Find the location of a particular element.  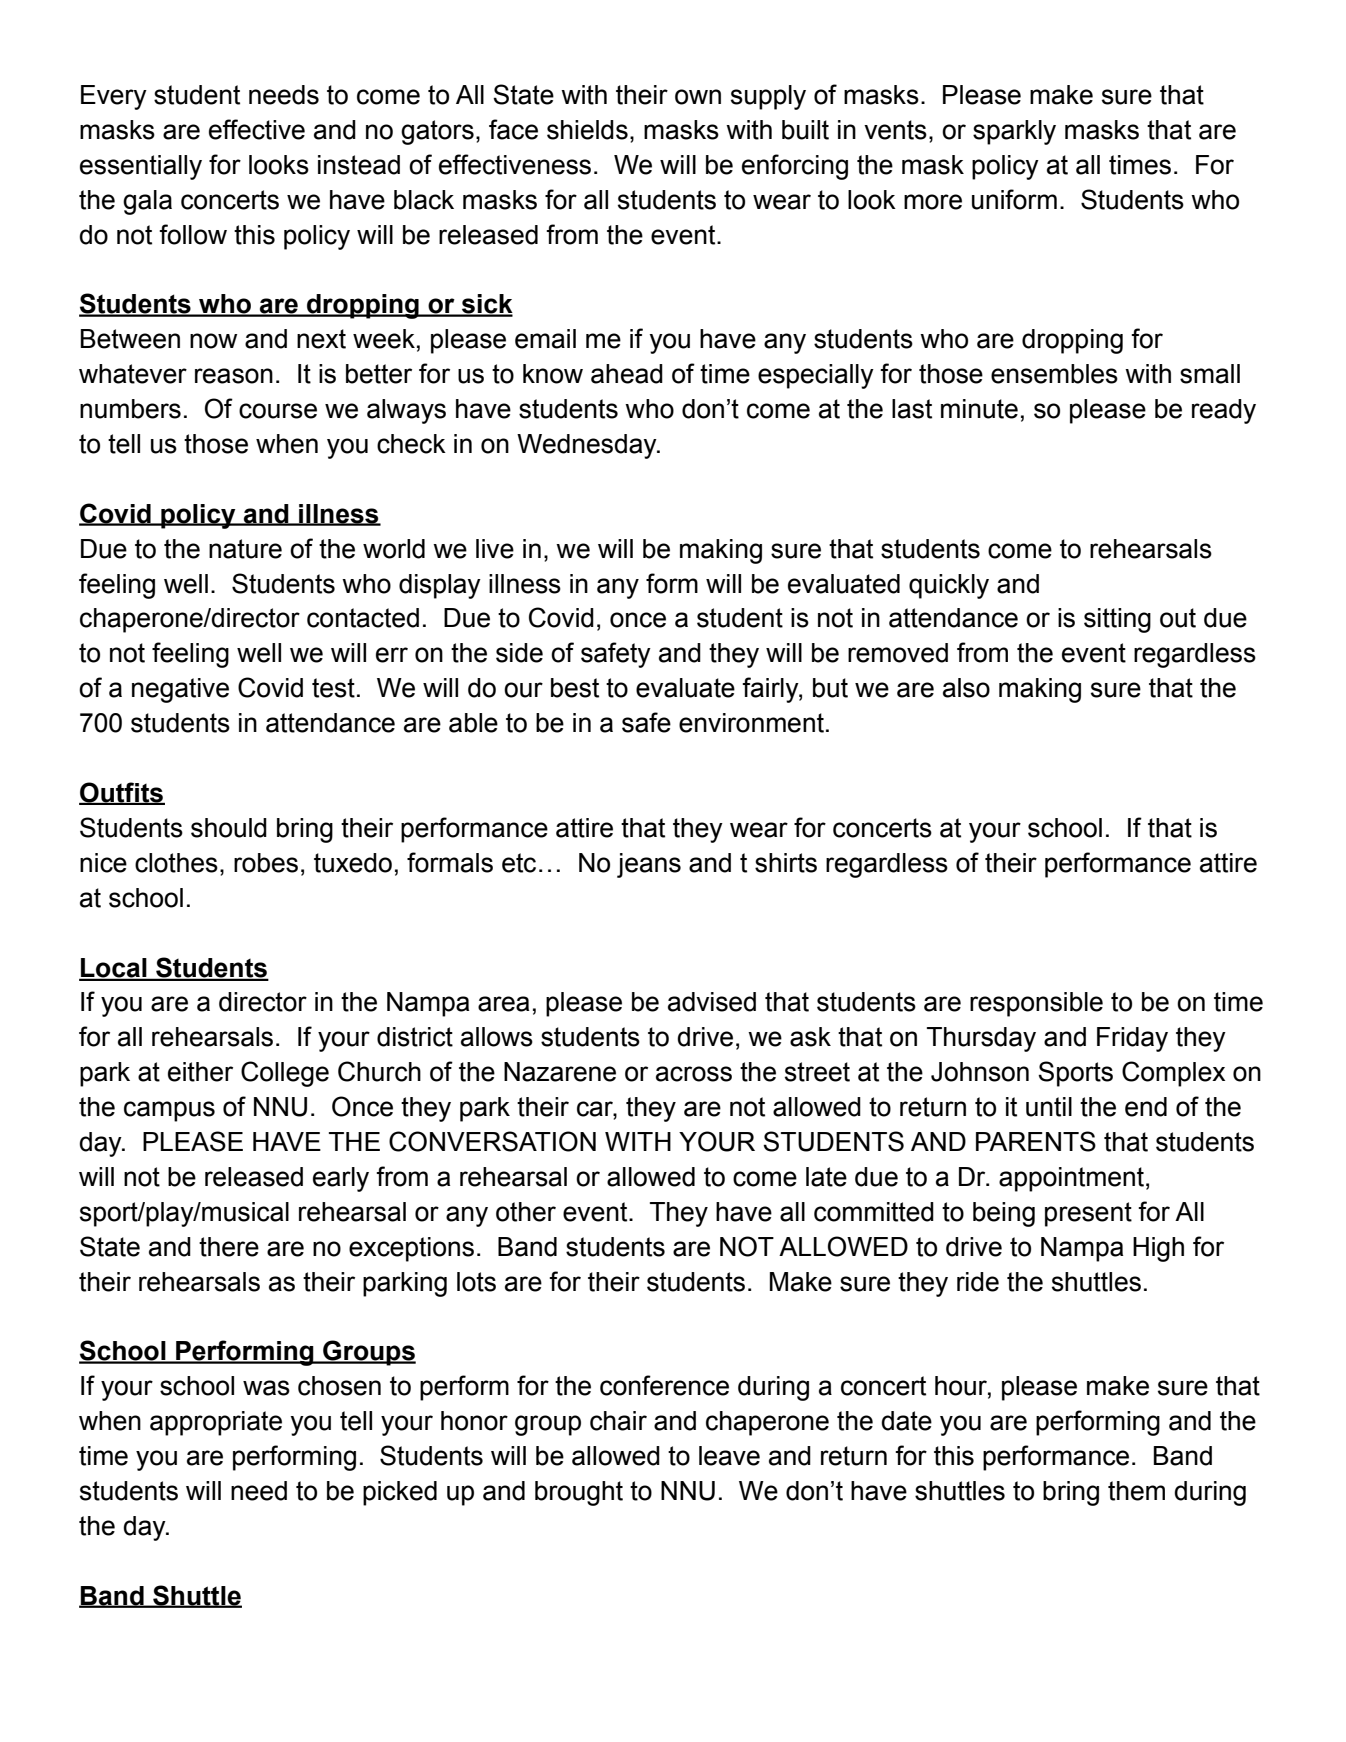

responsible is located at coordinates (1036, 1004).
